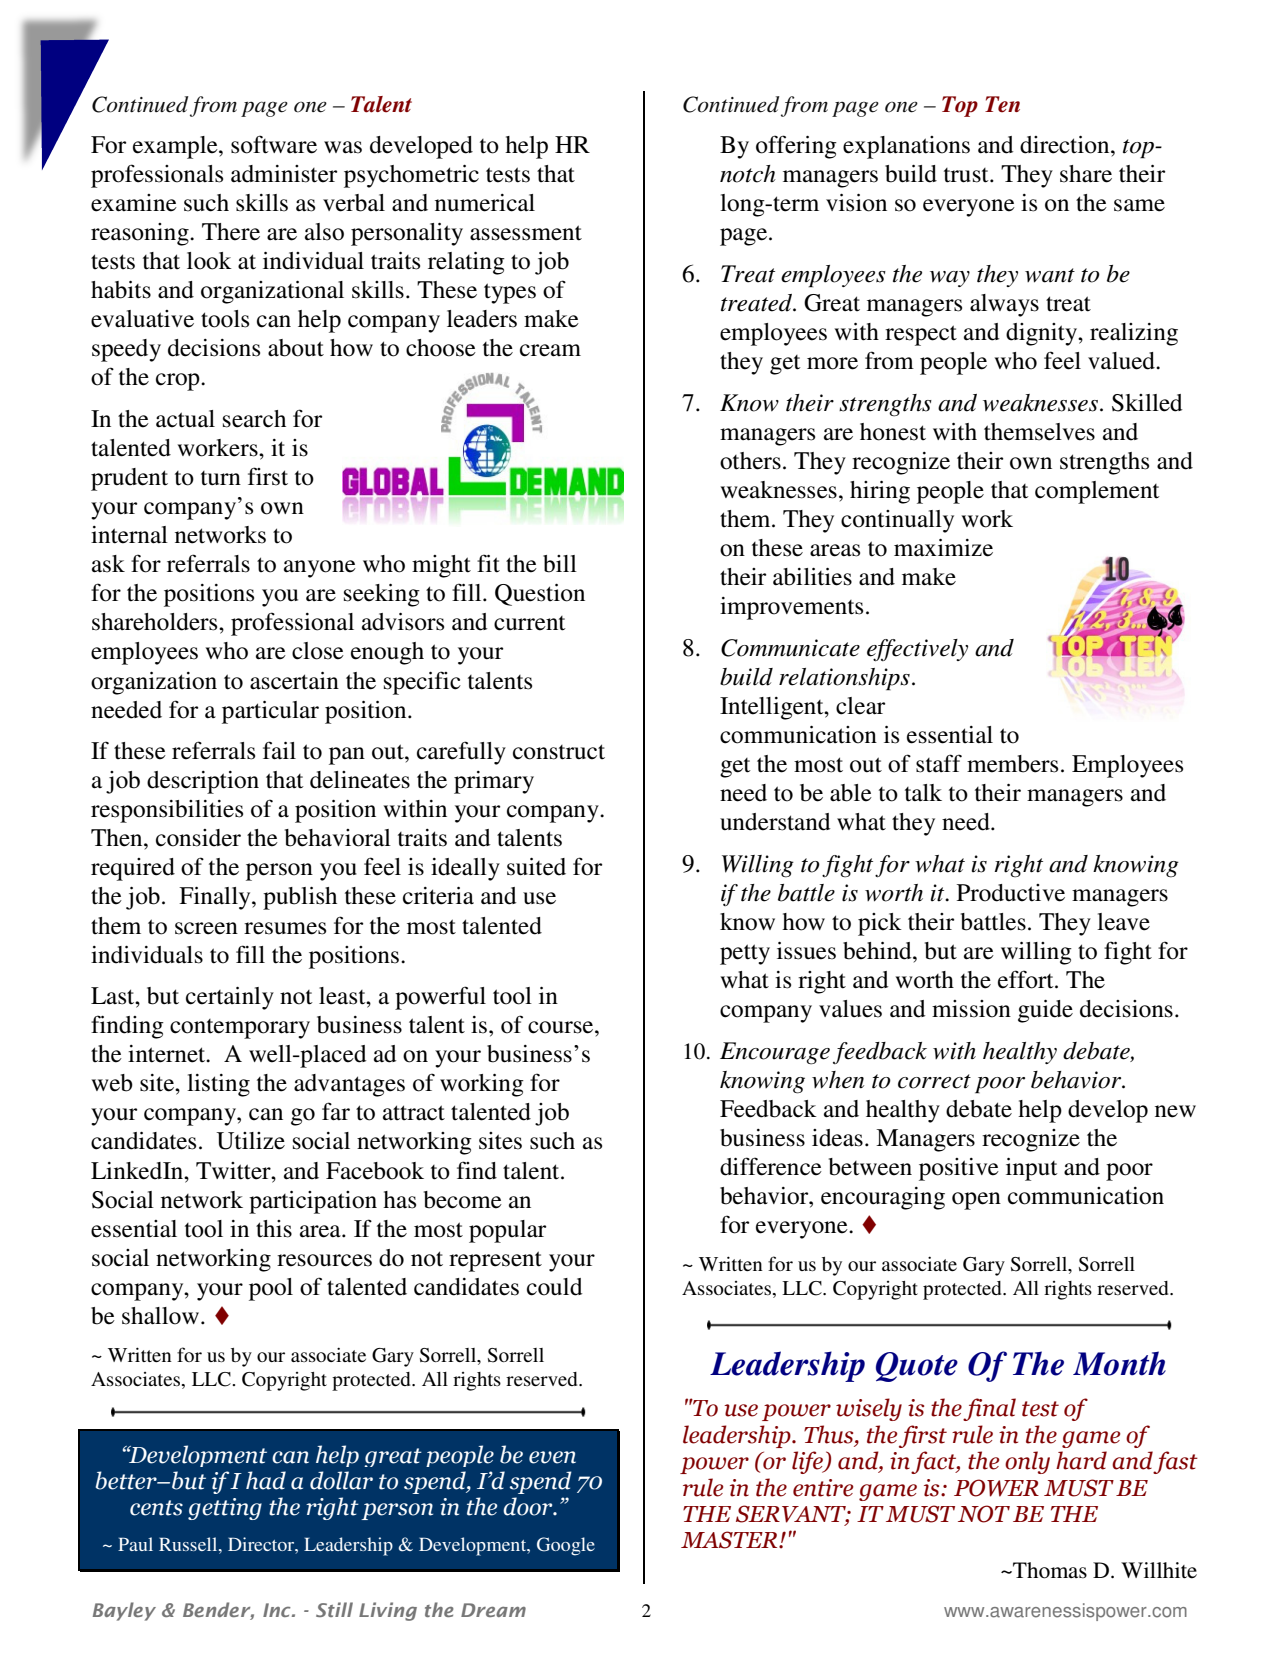  I want to click on could, so click(555, 1287).
